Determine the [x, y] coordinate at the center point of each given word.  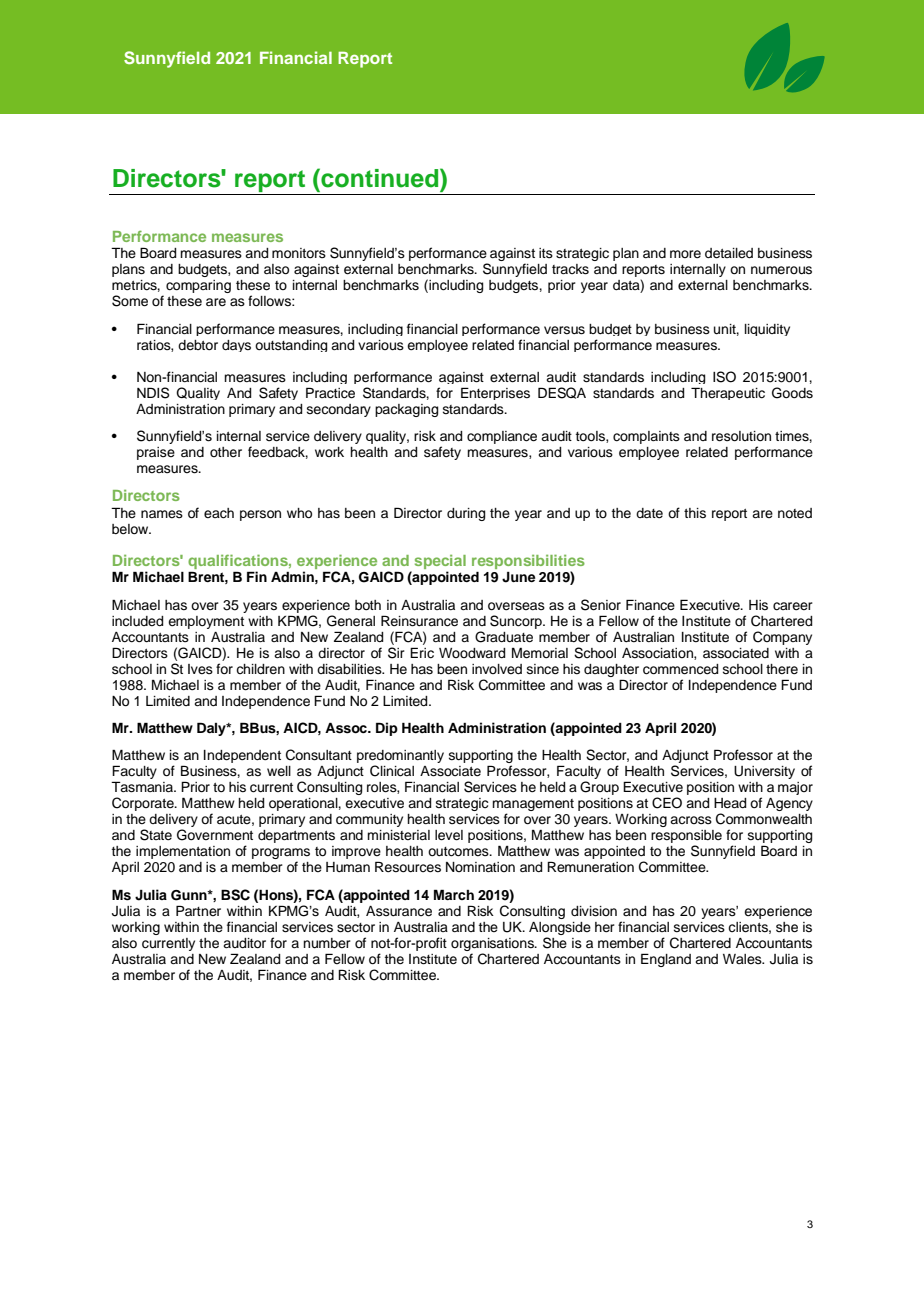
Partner [198, 910]
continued [380, 178]
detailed [729, 253]
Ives [200, 669]
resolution [741, 436]
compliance [502, 437]
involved [497, 669]
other [226, 452]
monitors [299, 253]
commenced [680, 669]
